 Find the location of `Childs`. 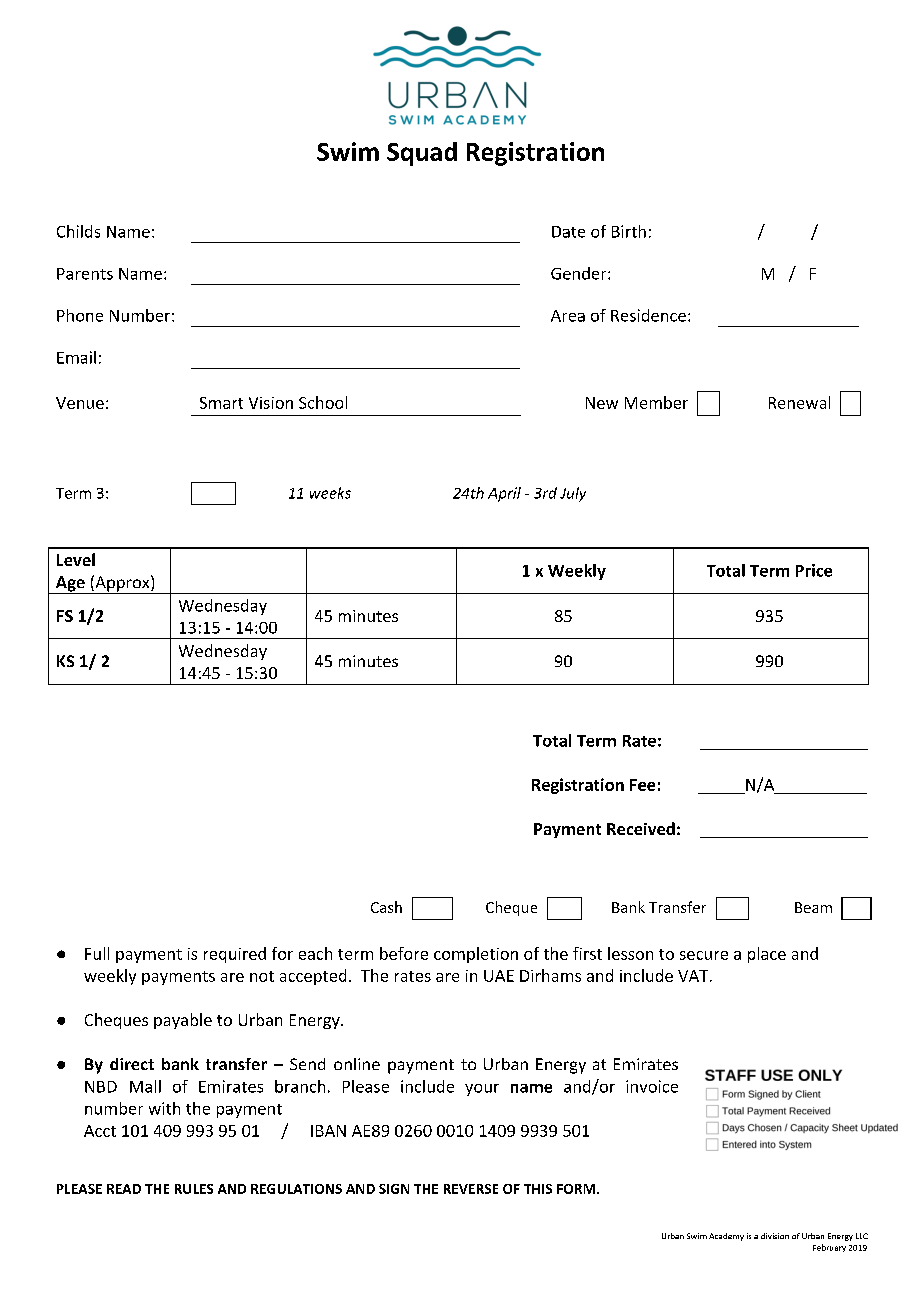

Childs is located at coordinates (78, 231).
